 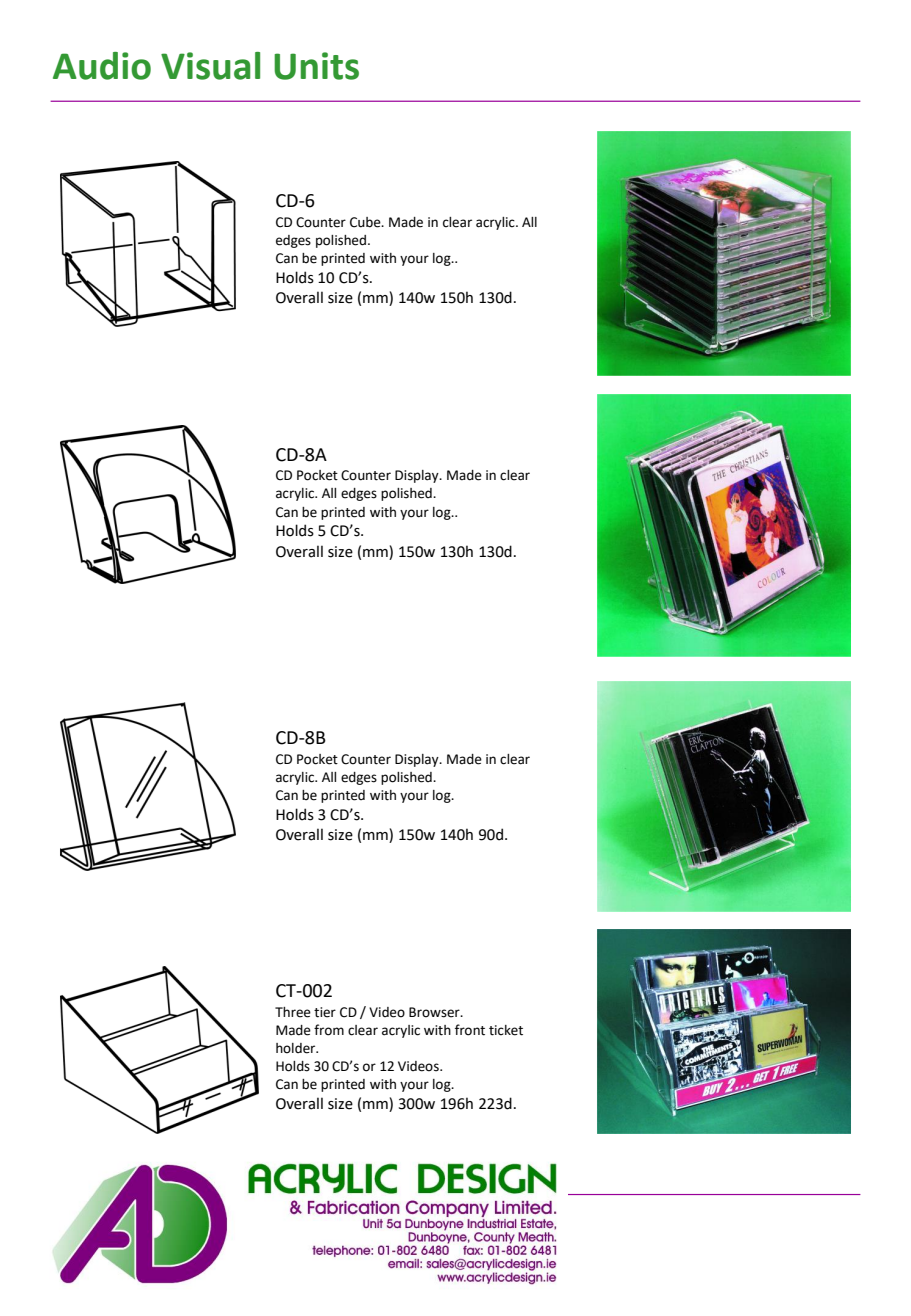 I want to click on Units, so click(x=316, y=66).
